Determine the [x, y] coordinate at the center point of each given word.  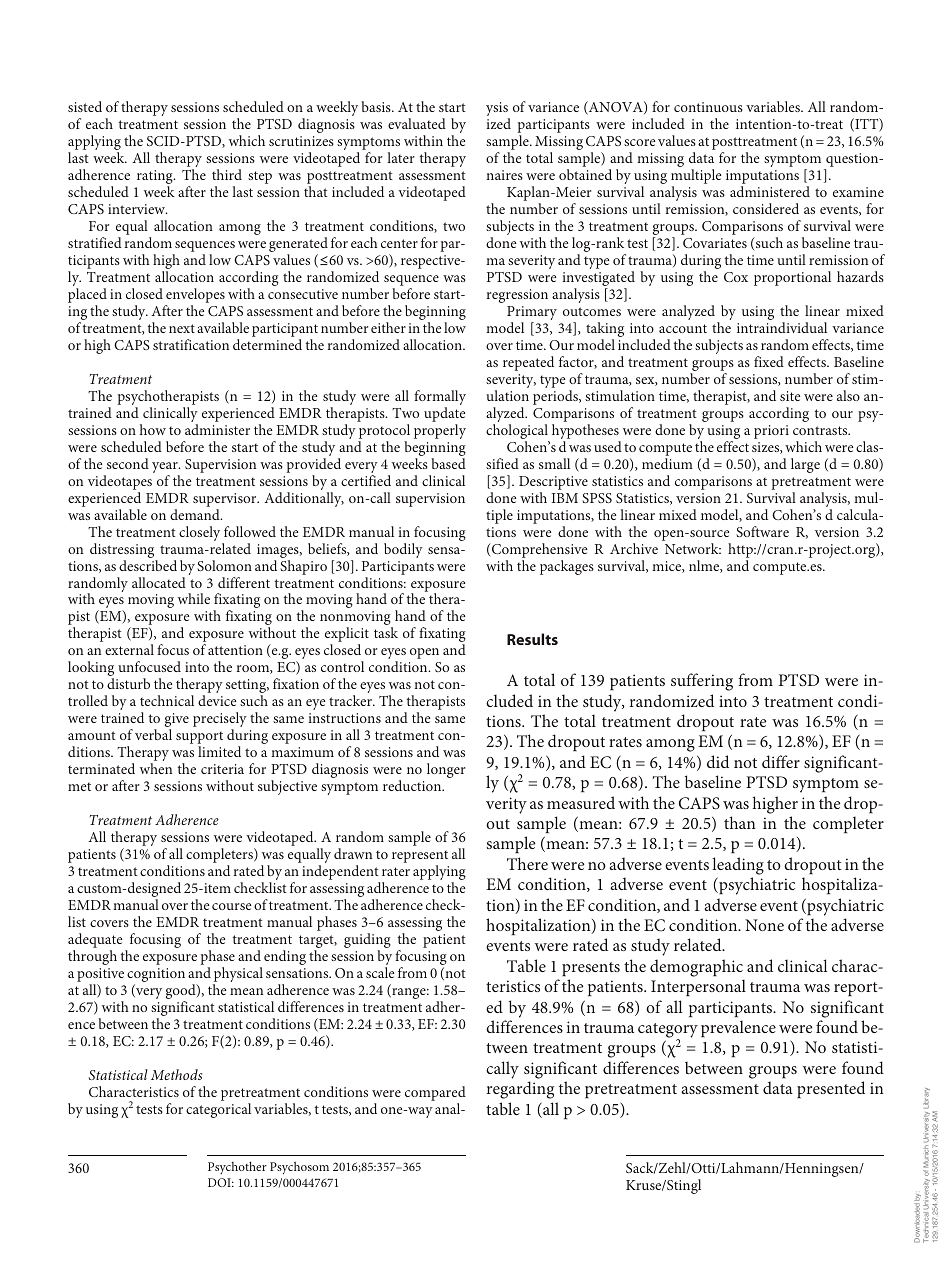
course [231, 906]
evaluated [417, 123]
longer [446, 770]
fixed [769, 361]
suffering [702, 682]
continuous [708, 107]
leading [738, 866]
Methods [176, 1074]
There [527, 863]
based [448, 463]
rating [156, 178]
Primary [532, 314]
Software [762, 531]
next [182, 328]
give [177, 721]
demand [196, 514]
